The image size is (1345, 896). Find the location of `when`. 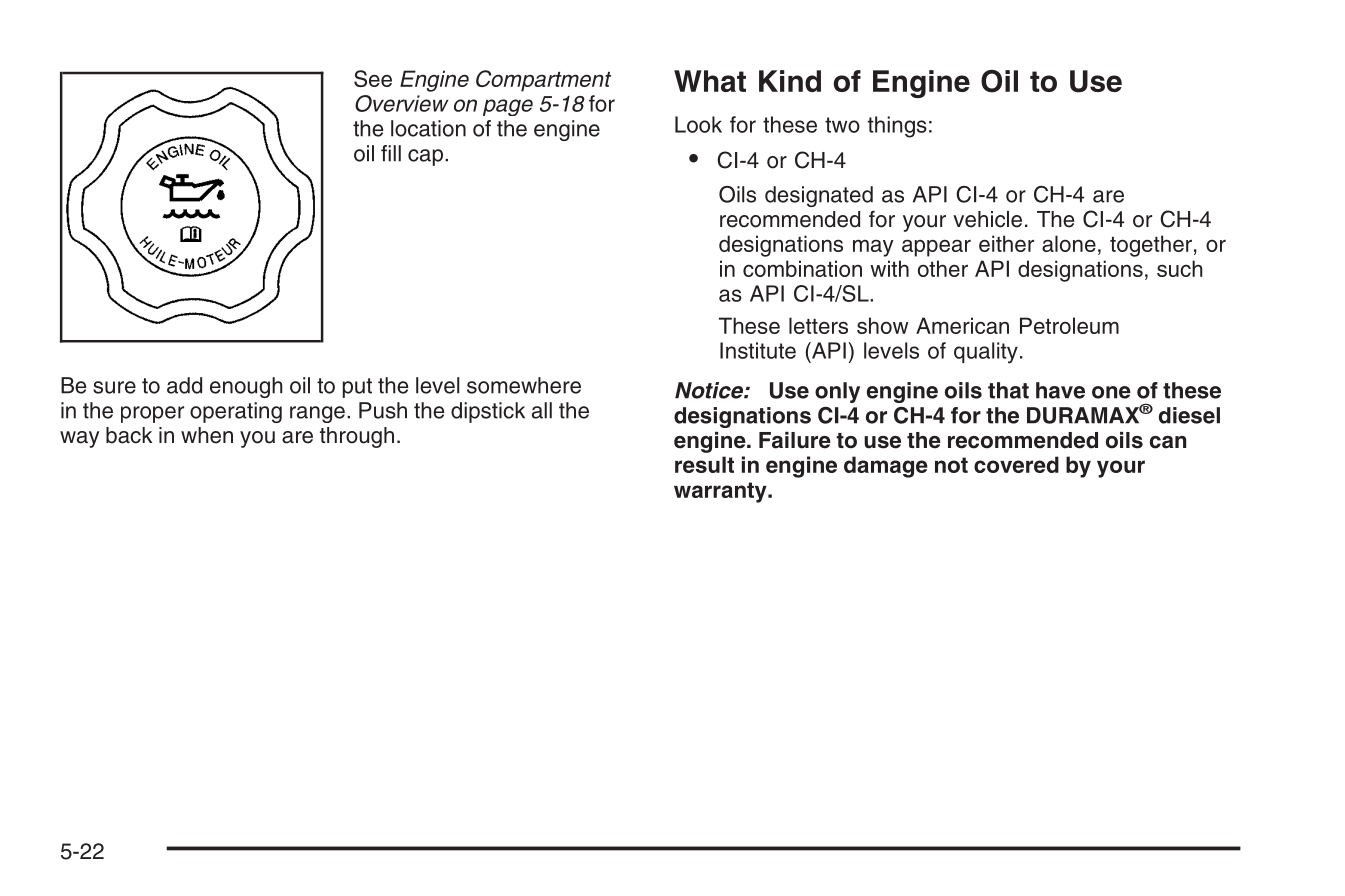

when is located at coordinates (207, 435).
